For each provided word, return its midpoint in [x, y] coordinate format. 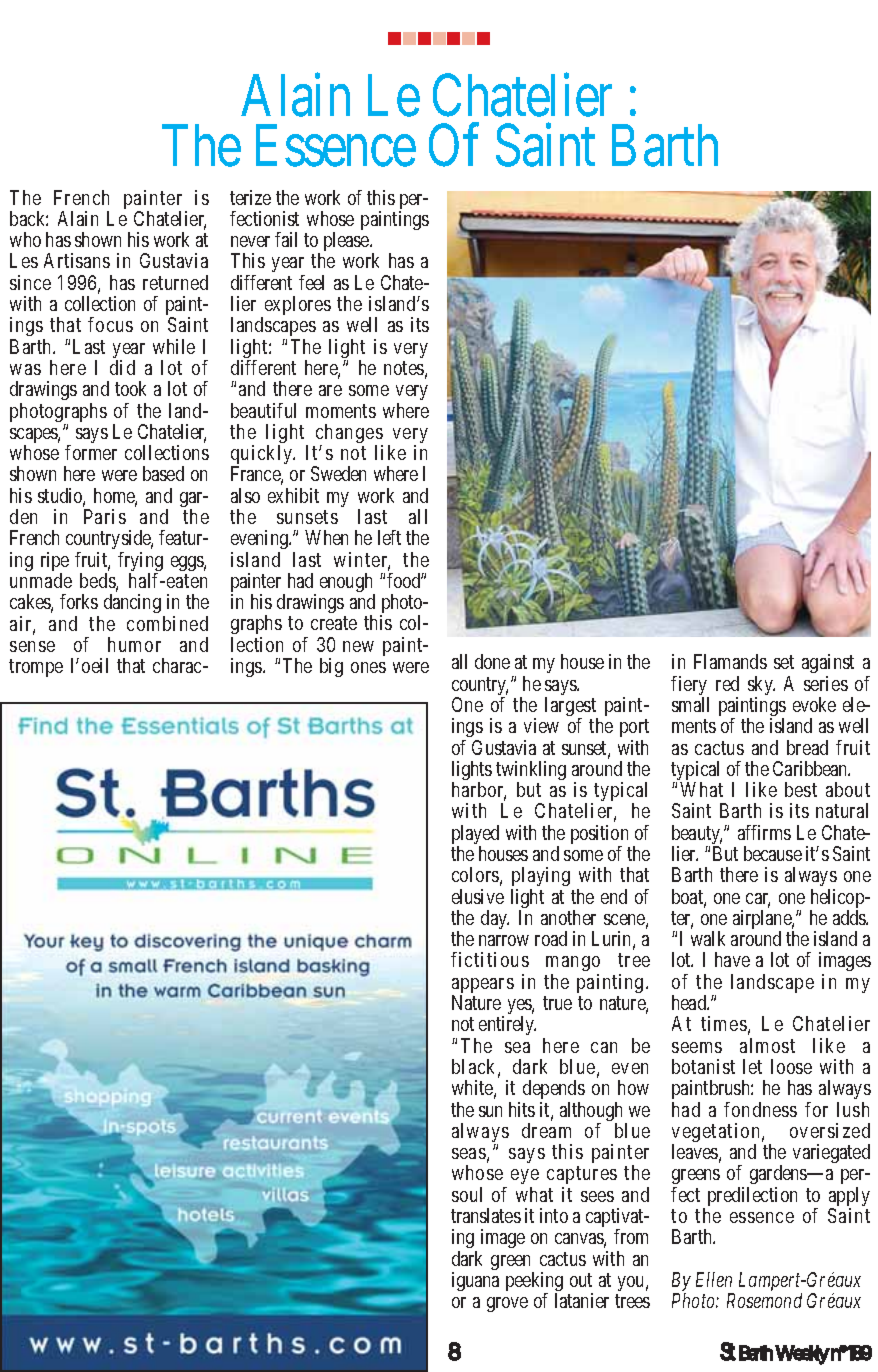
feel [311, 282]
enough [347, 584]
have [732, 959]
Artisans [77, 260]
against [828, 665]
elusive [478, 896]
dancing [132, 603]
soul [467, 1194]
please [347, 241]
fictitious [490, 959]
